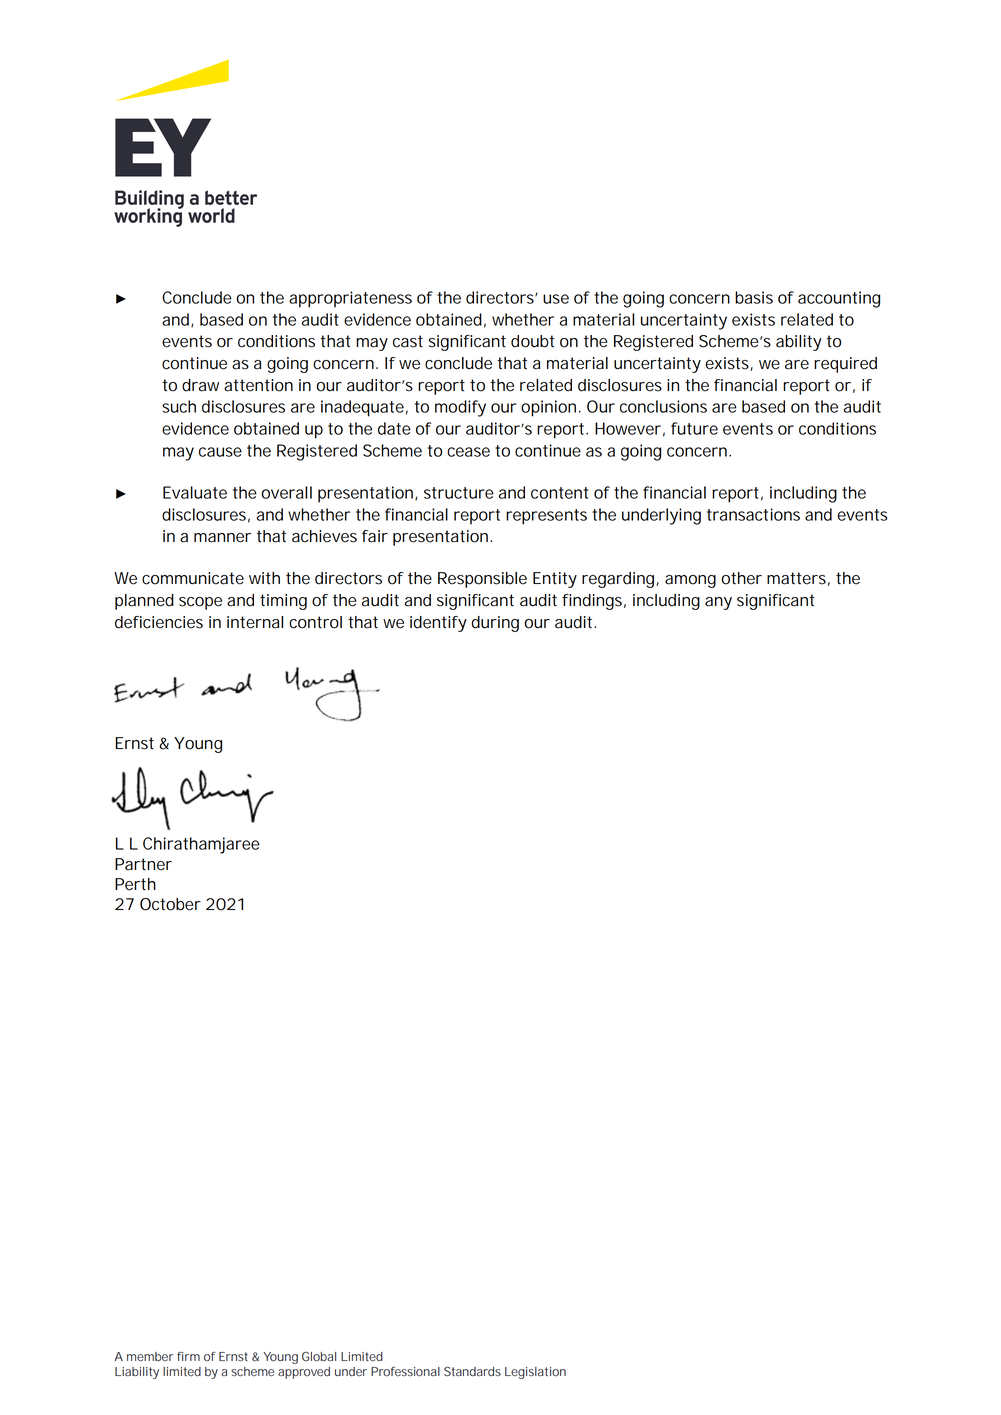 This image has width=1001, height=1415. What do you see at coordinates (533, 341) in the image?
I see `doubt` at bounding box center [533, 341].
